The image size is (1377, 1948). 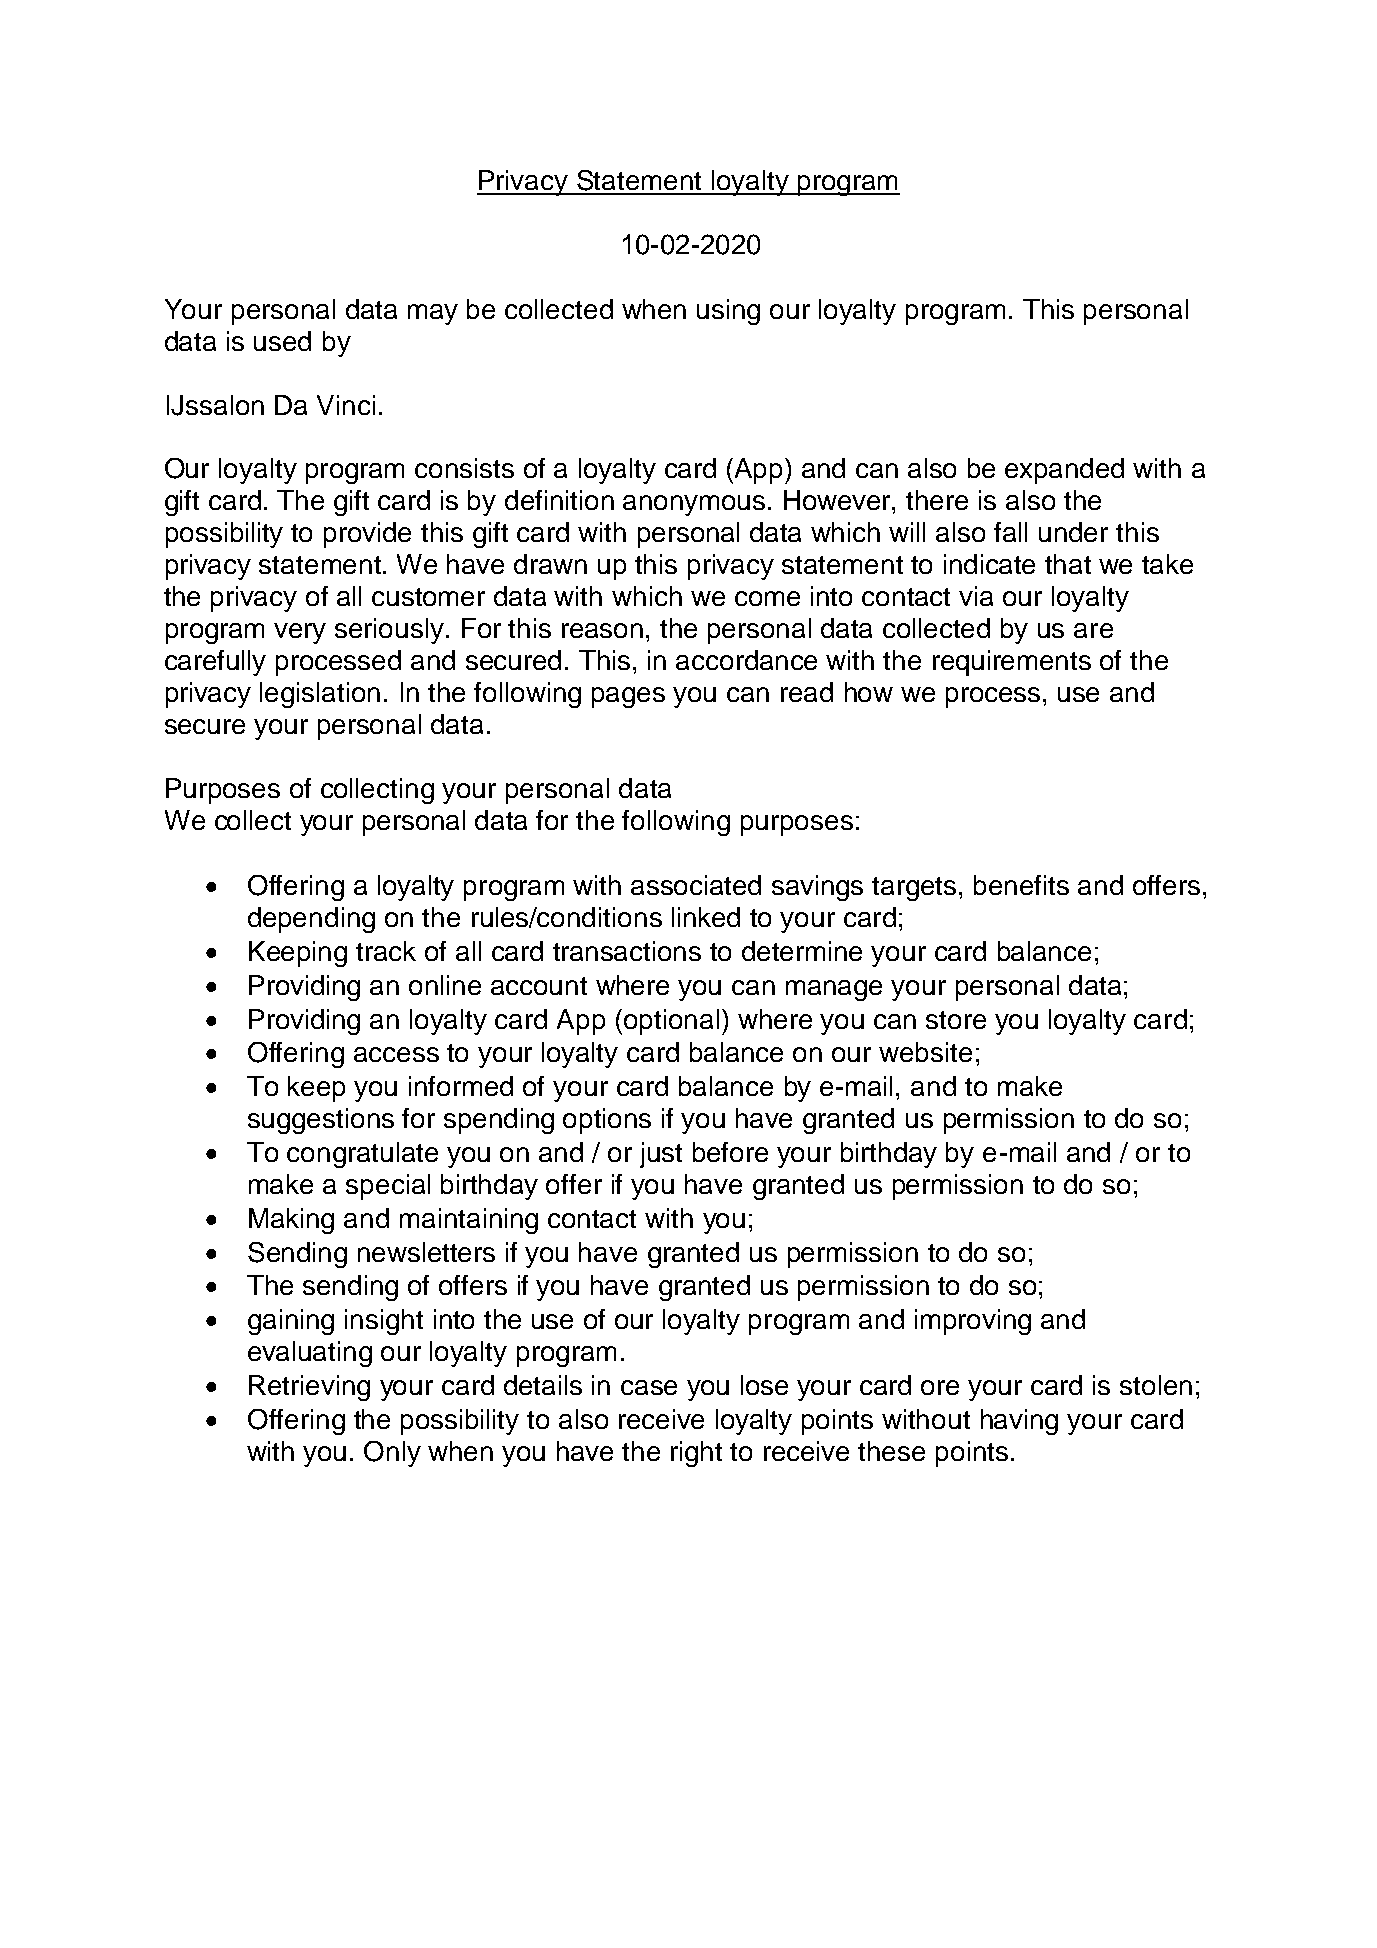 What do you see at coordinates (696, 885) in the document?
I see `associated` at bounding box center [696, 885].
